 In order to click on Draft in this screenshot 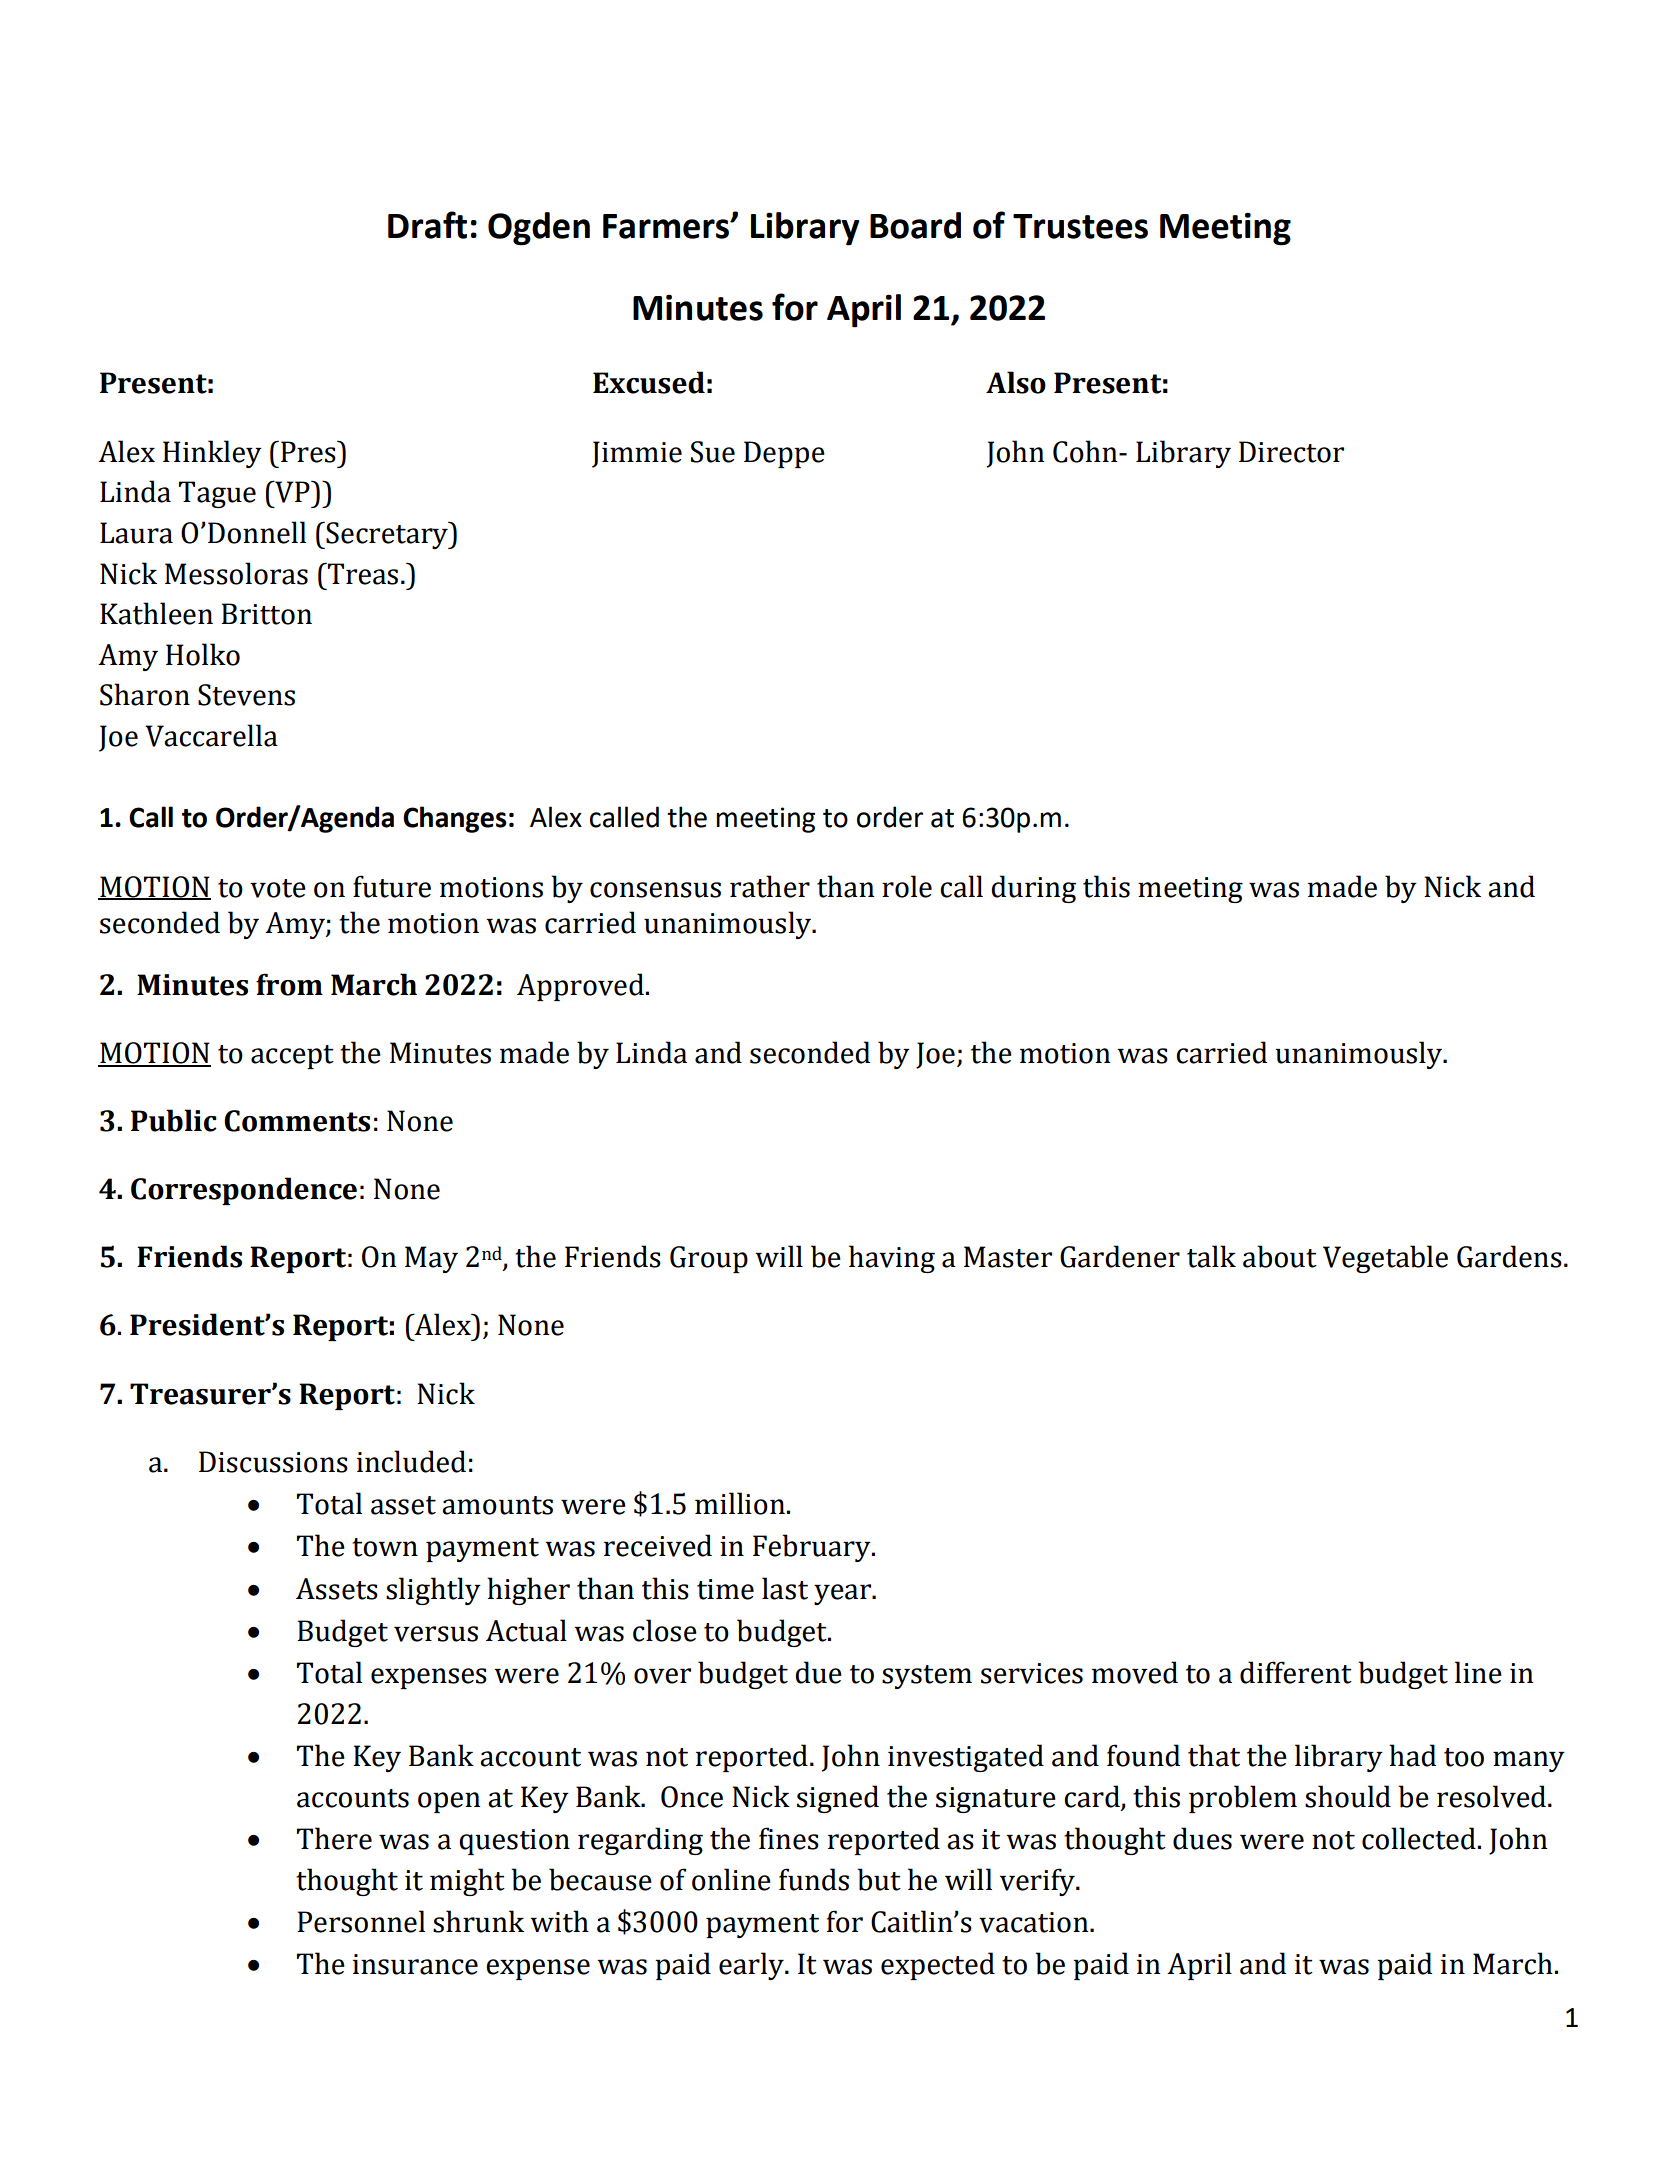, I will do `click(427, 225)`.
